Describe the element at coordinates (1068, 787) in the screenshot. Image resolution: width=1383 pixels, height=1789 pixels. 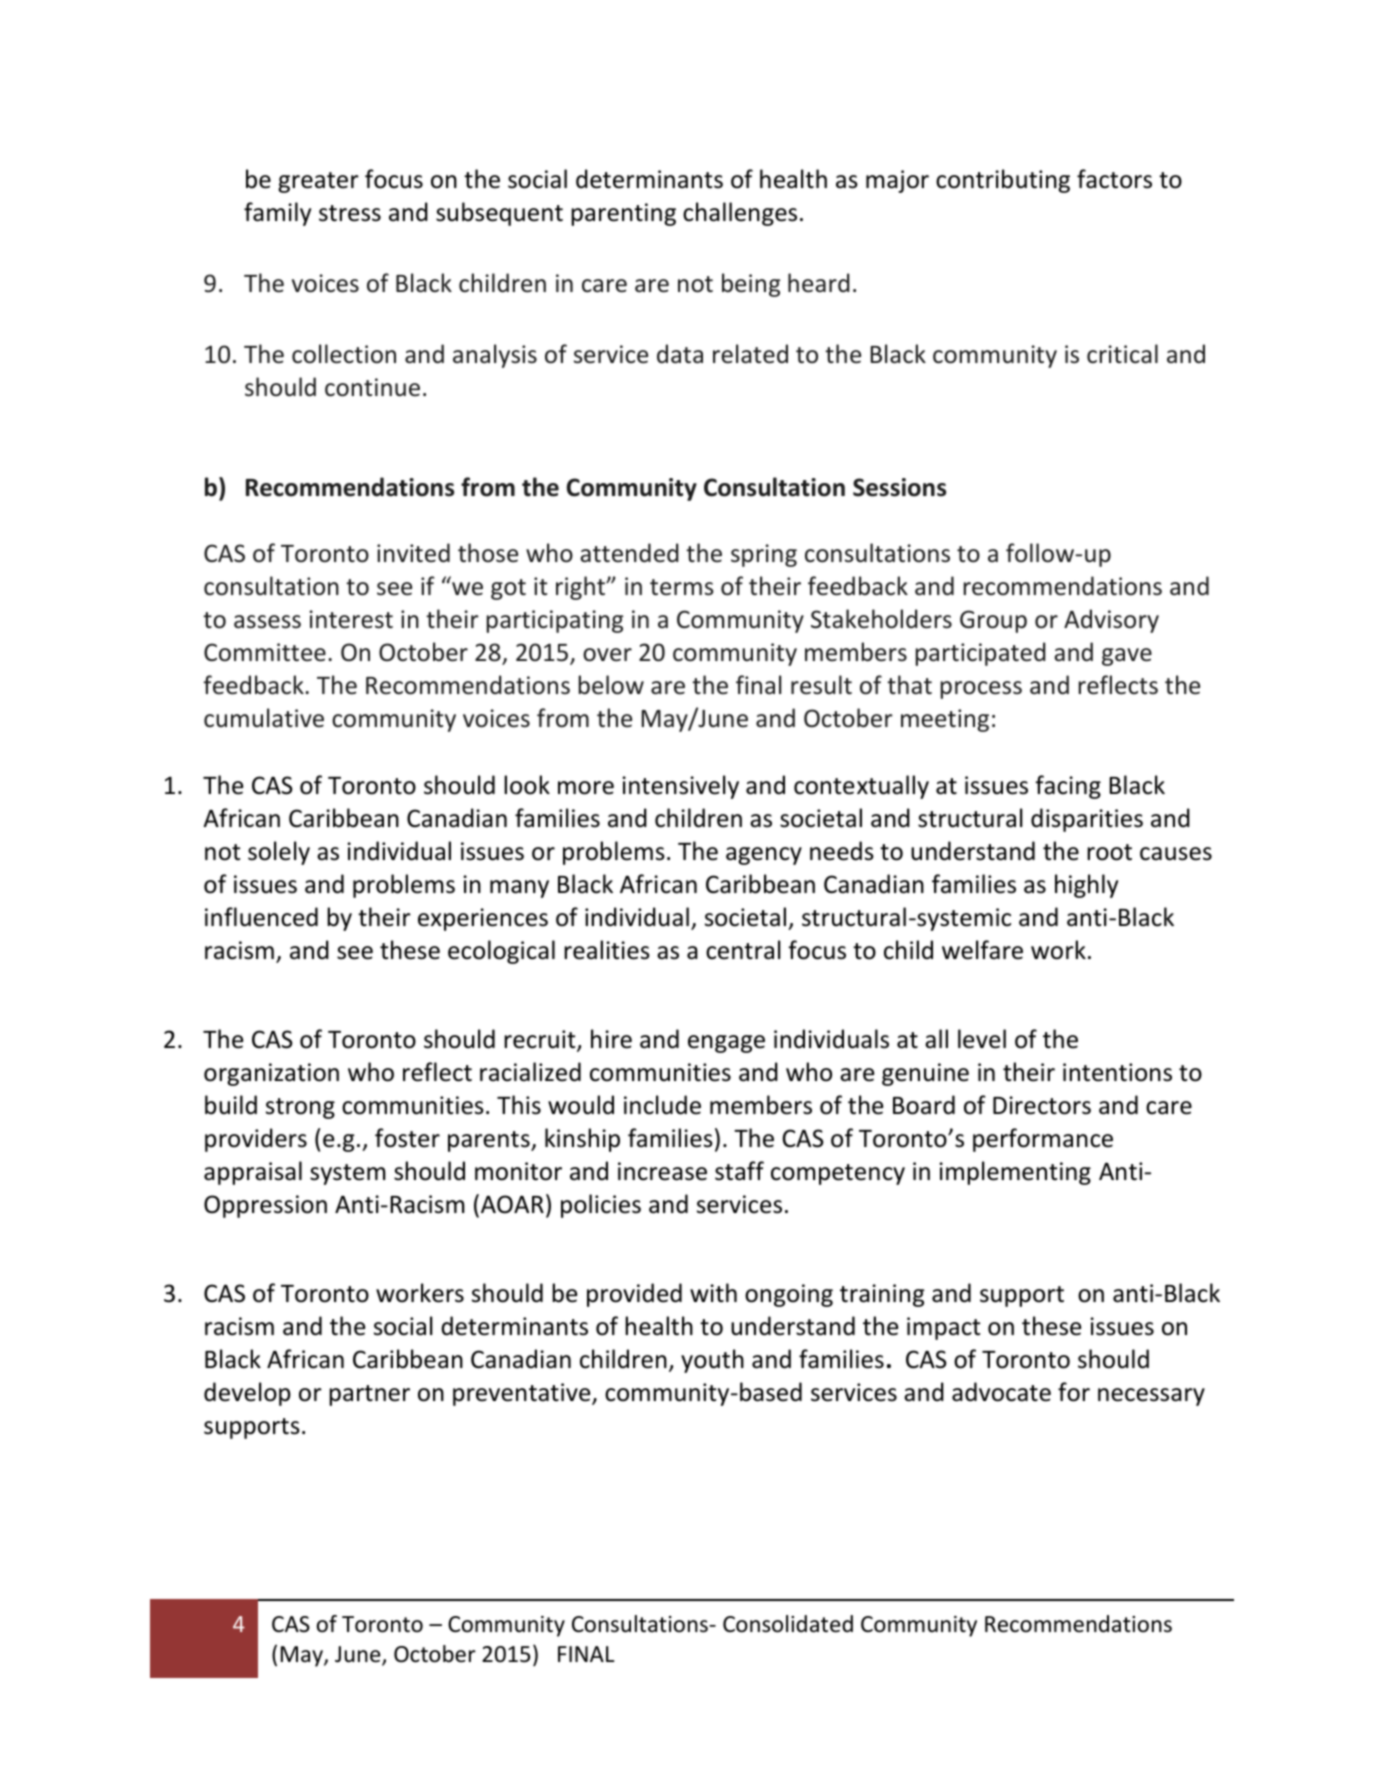
I see `facing` at that location.
